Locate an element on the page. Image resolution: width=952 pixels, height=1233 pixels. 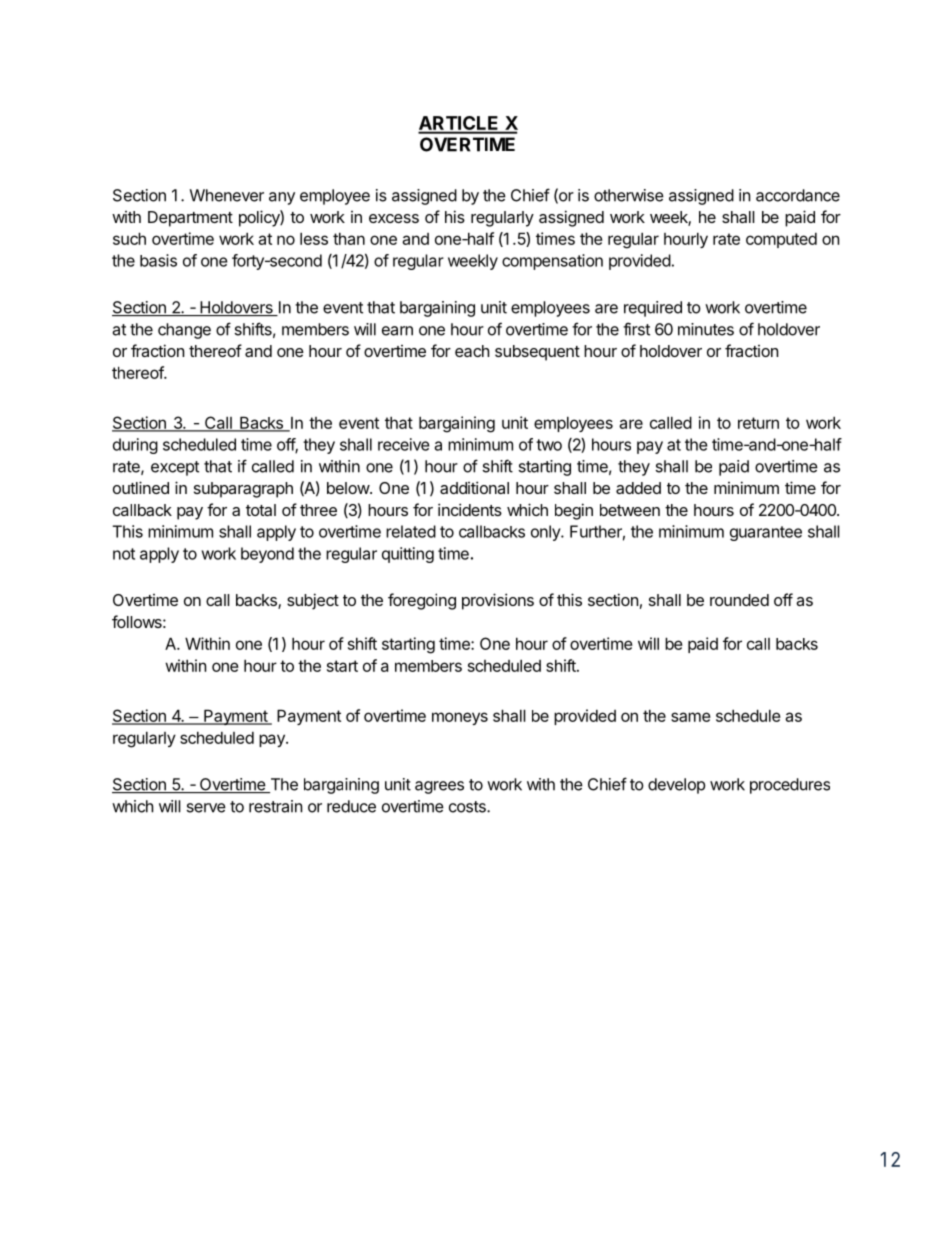
during is located at coordinates (135, 446).
